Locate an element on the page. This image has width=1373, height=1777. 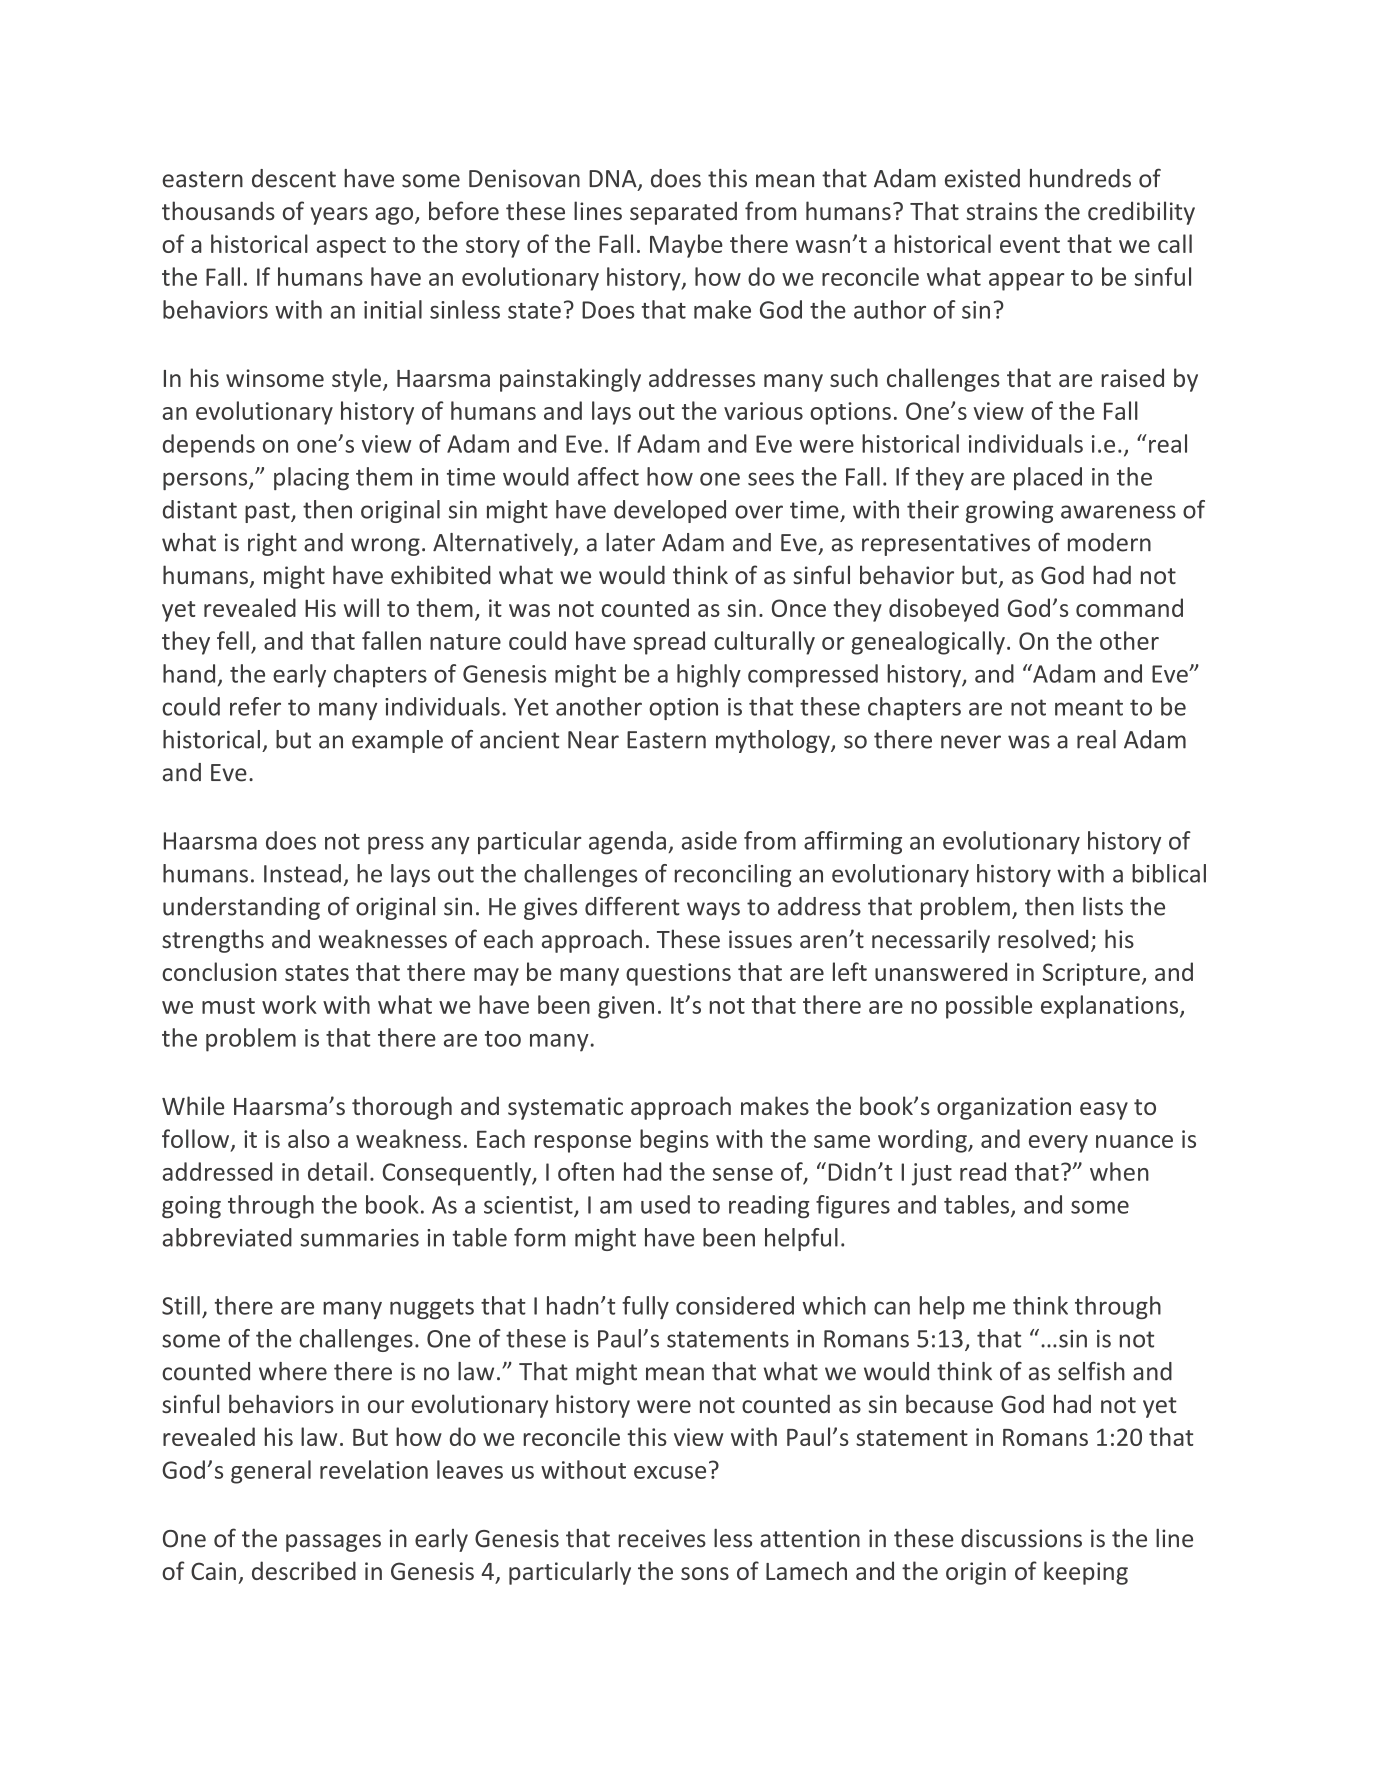
organization is located at coordinates (1004, 1108).
